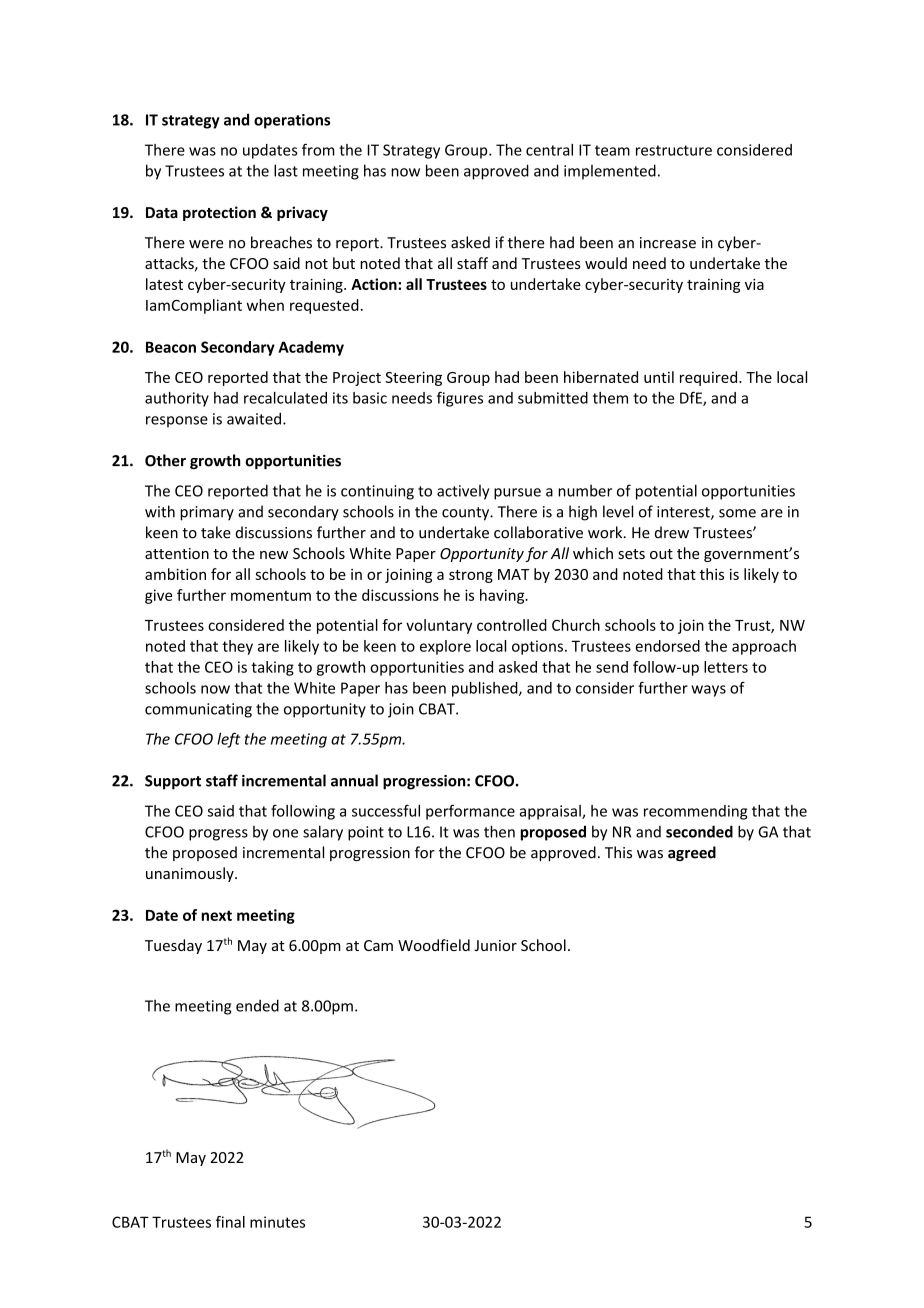  What do you see at coordinates (463, 492) in the document?
I see `actively` at bounding box center [463, 492].
